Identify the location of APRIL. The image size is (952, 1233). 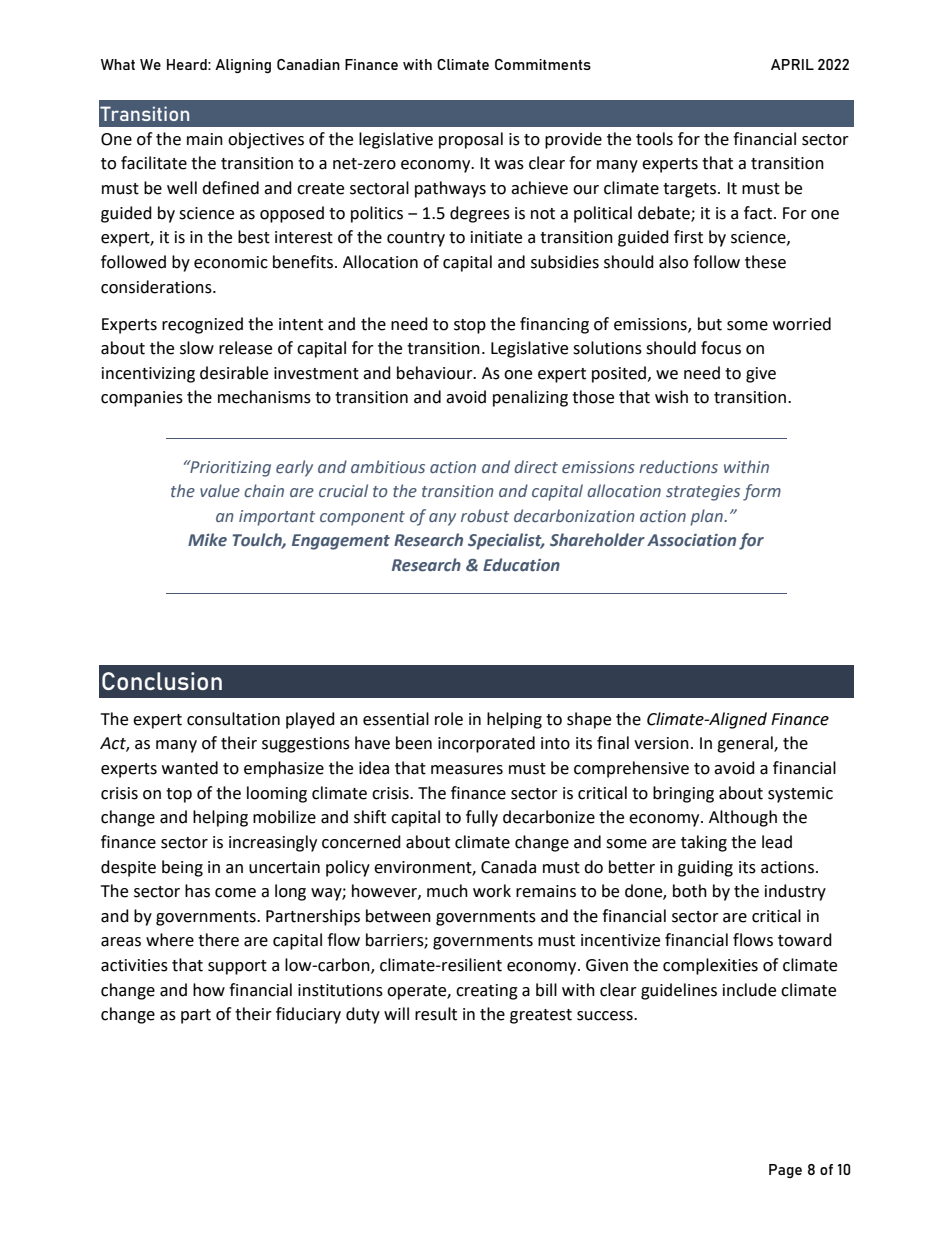
(792, 64).
